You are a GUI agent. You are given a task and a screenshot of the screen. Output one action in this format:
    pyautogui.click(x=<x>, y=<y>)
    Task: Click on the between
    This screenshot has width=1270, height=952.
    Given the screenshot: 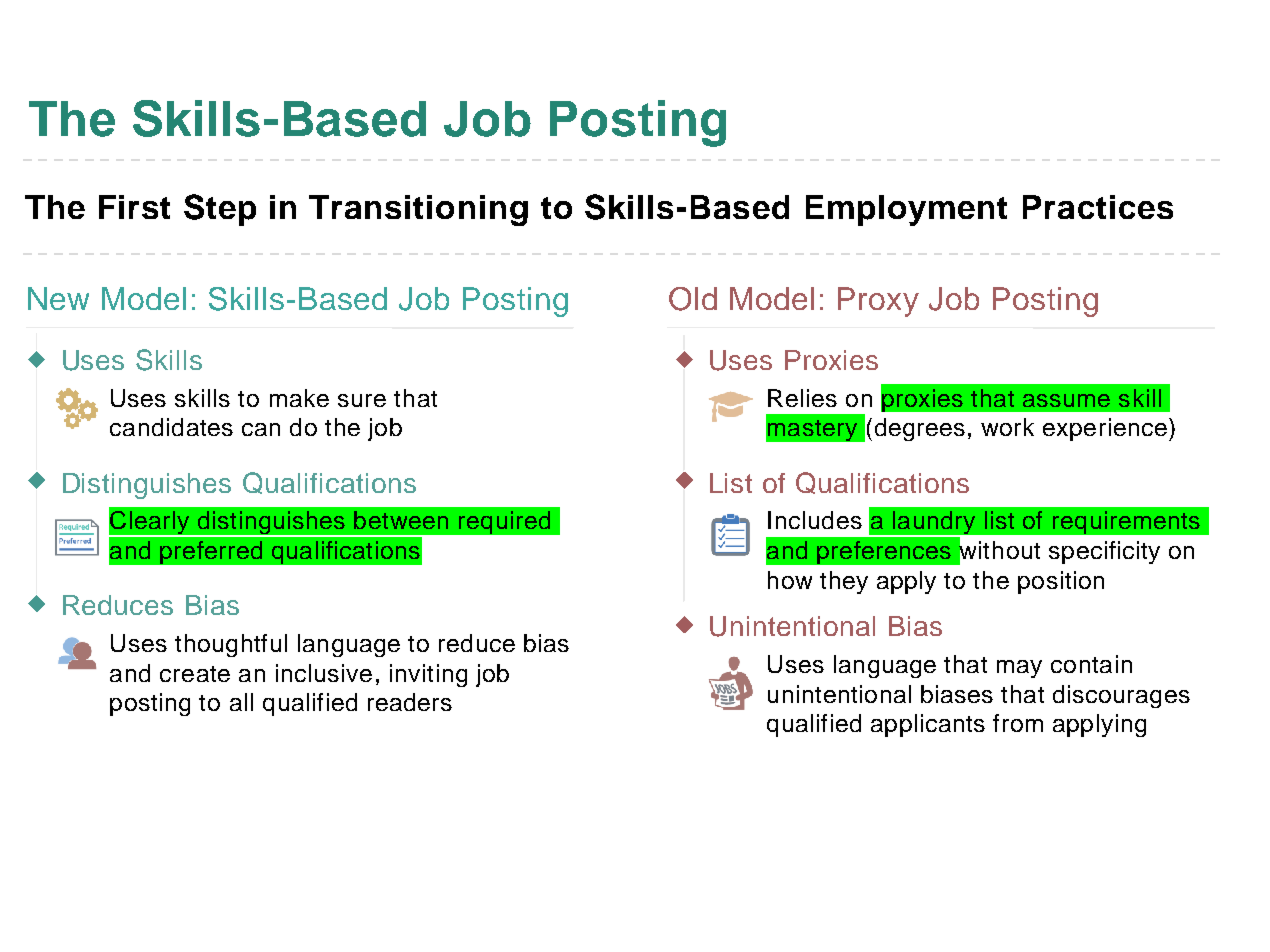 What is the action you would take?
    pyautogui.click(x=401, y=520)
